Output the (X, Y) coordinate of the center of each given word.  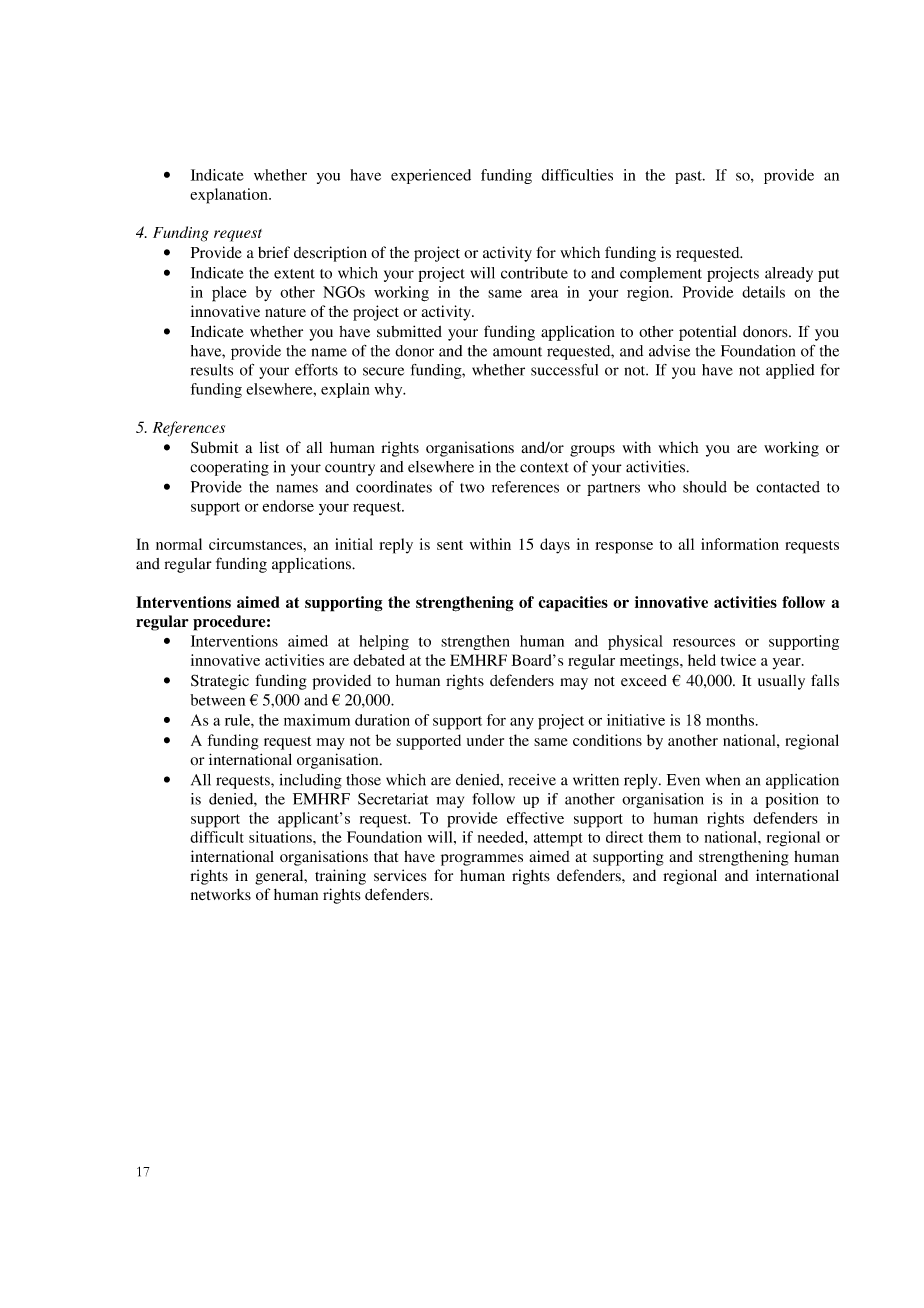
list (269, 447)
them (665, 837)
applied (790, 371)
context (544, 468)
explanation (230, 196)
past (689, 177)
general (280, 877)
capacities (573, 604)
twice (738, 660)
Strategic (220, 682)
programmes (482, 860)
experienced (431, 176)
